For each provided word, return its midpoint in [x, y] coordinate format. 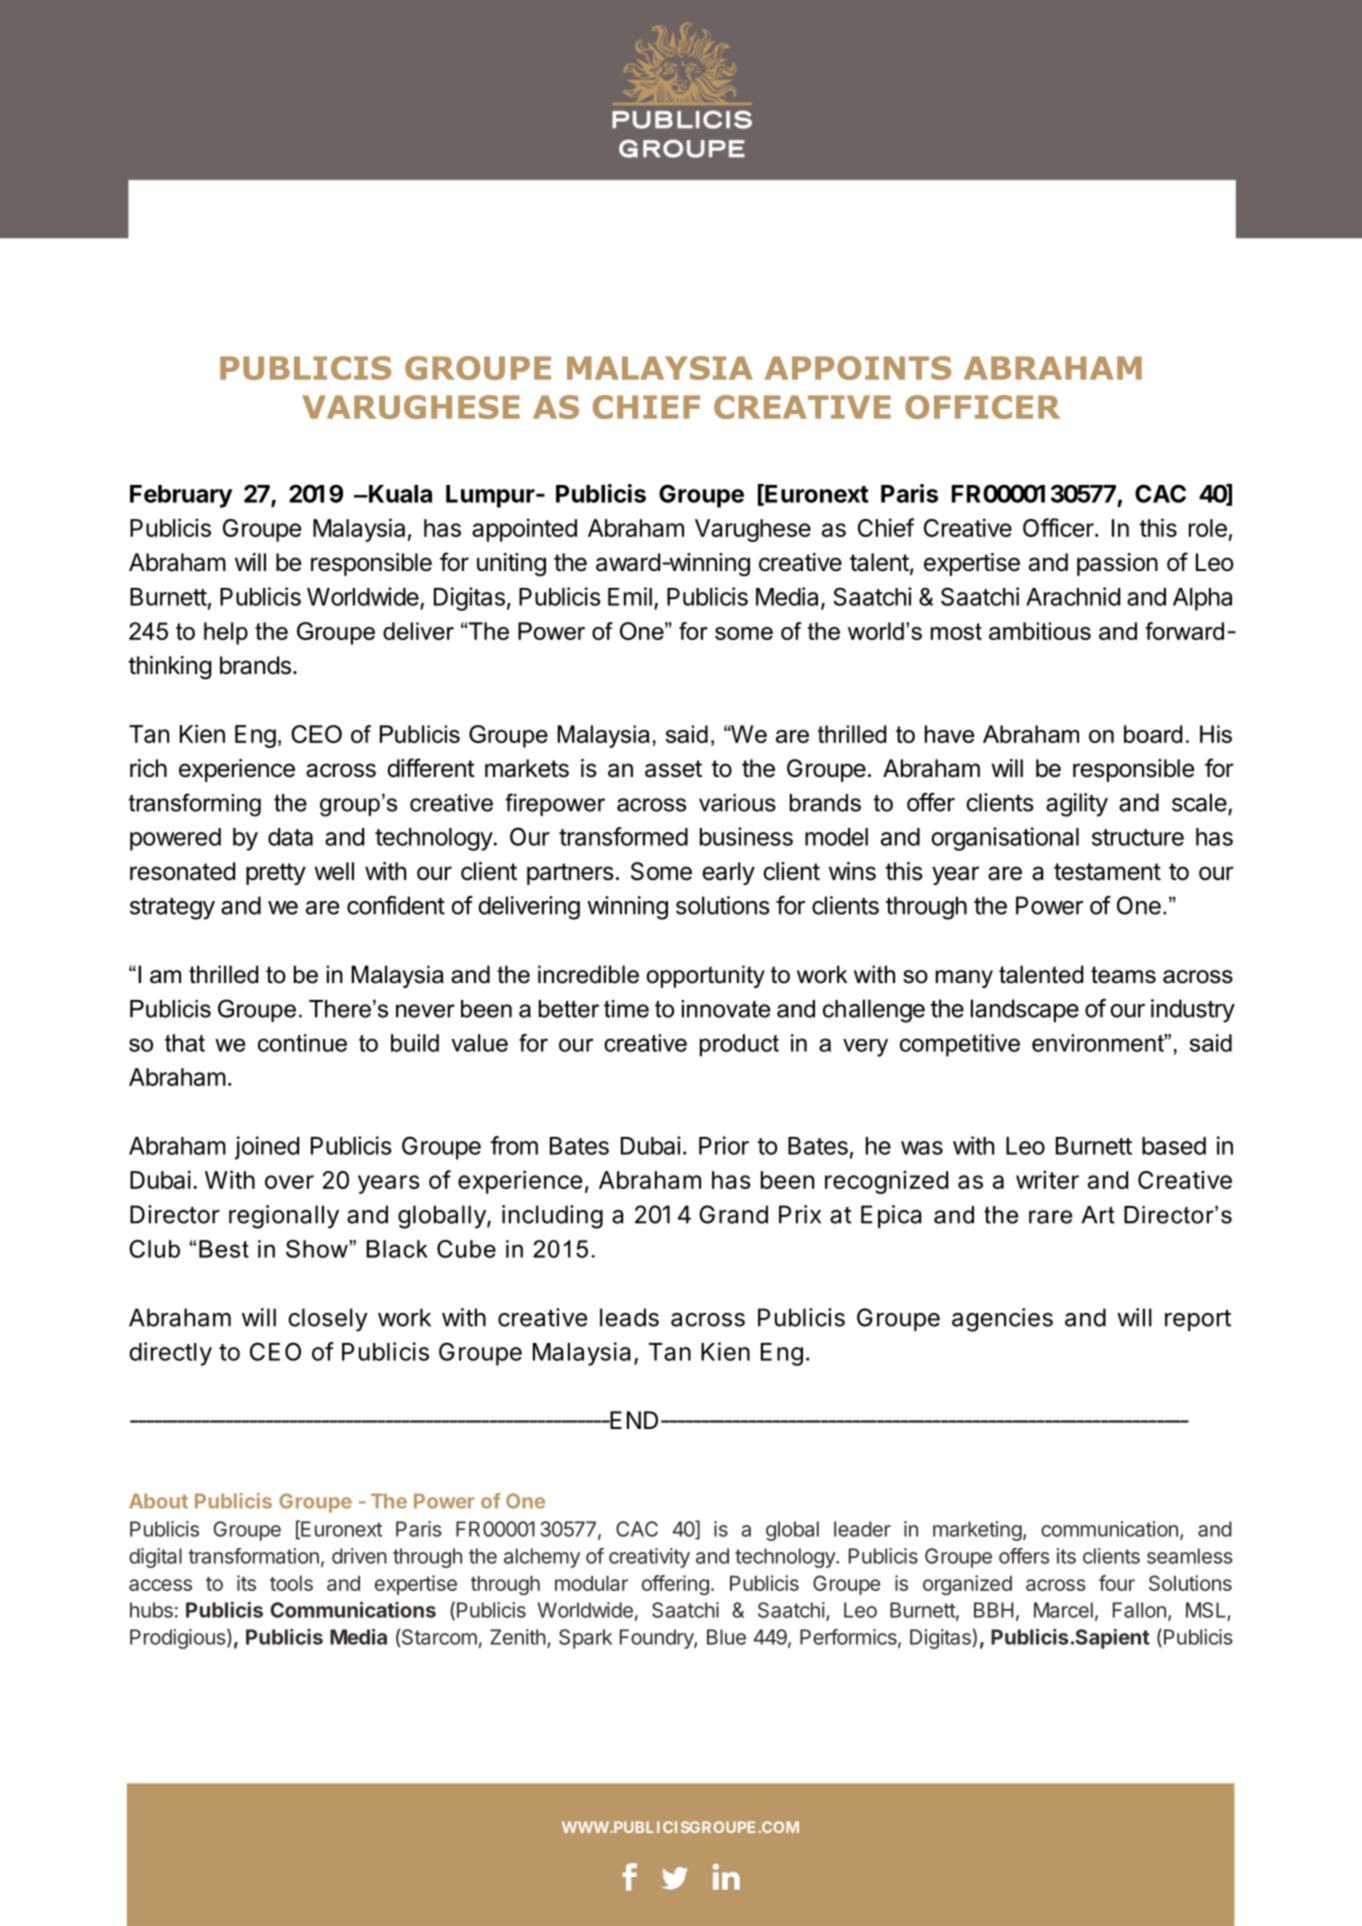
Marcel [1063, 1610]
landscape [1025, 1010]
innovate [726, 1009]
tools [291, 1583]
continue [302, 1043]
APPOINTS [858, 368]
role [1208, 528]
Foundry [657, 1639]
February [181, 496]
